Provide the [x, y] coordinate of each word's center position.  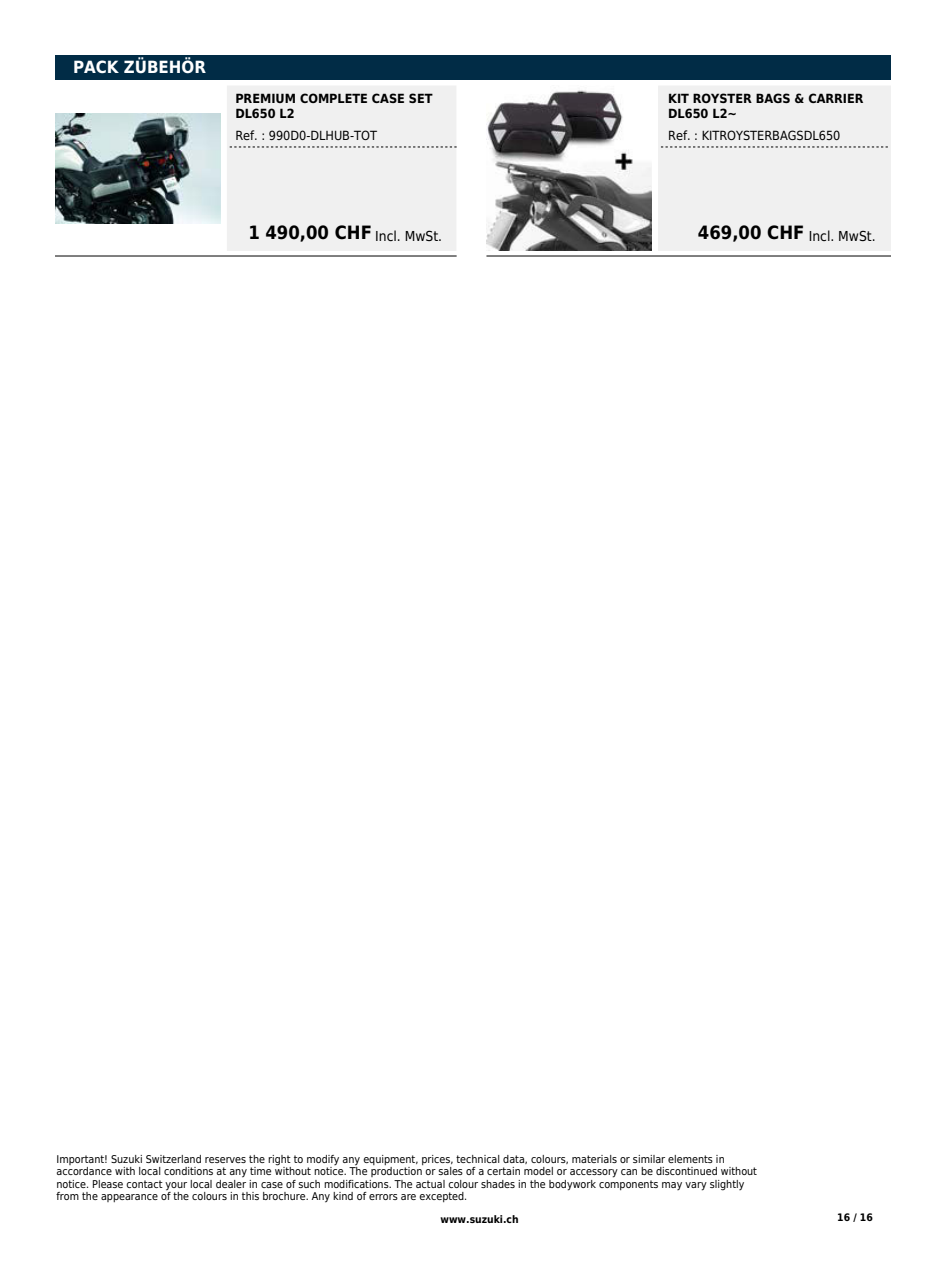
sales [450, 1171]
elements [690, 1159]
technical [478, 1159]
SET [421, 98]
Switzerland [173, 1159]
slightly [727, 1185]
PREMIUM [265, 98]
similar [649, 1159]
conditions [188, 1171]
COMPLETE [333, 98]
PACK [96, 66]
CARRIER [835, 98]
